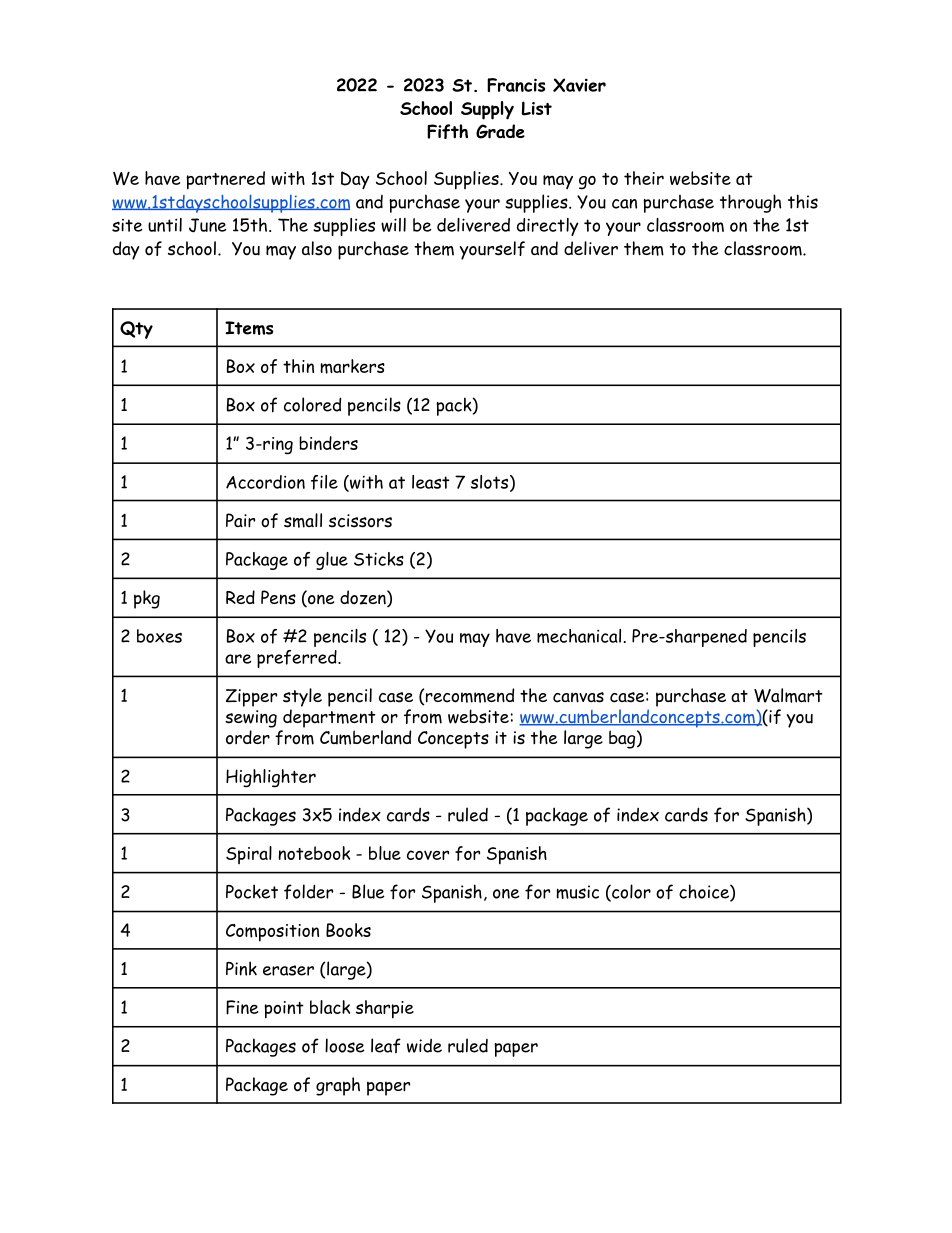 The width and height of the screenshot is (952, 1233). Describe the element at coordinates (428, 855) in the screenshot. I see `cover` at that location.
